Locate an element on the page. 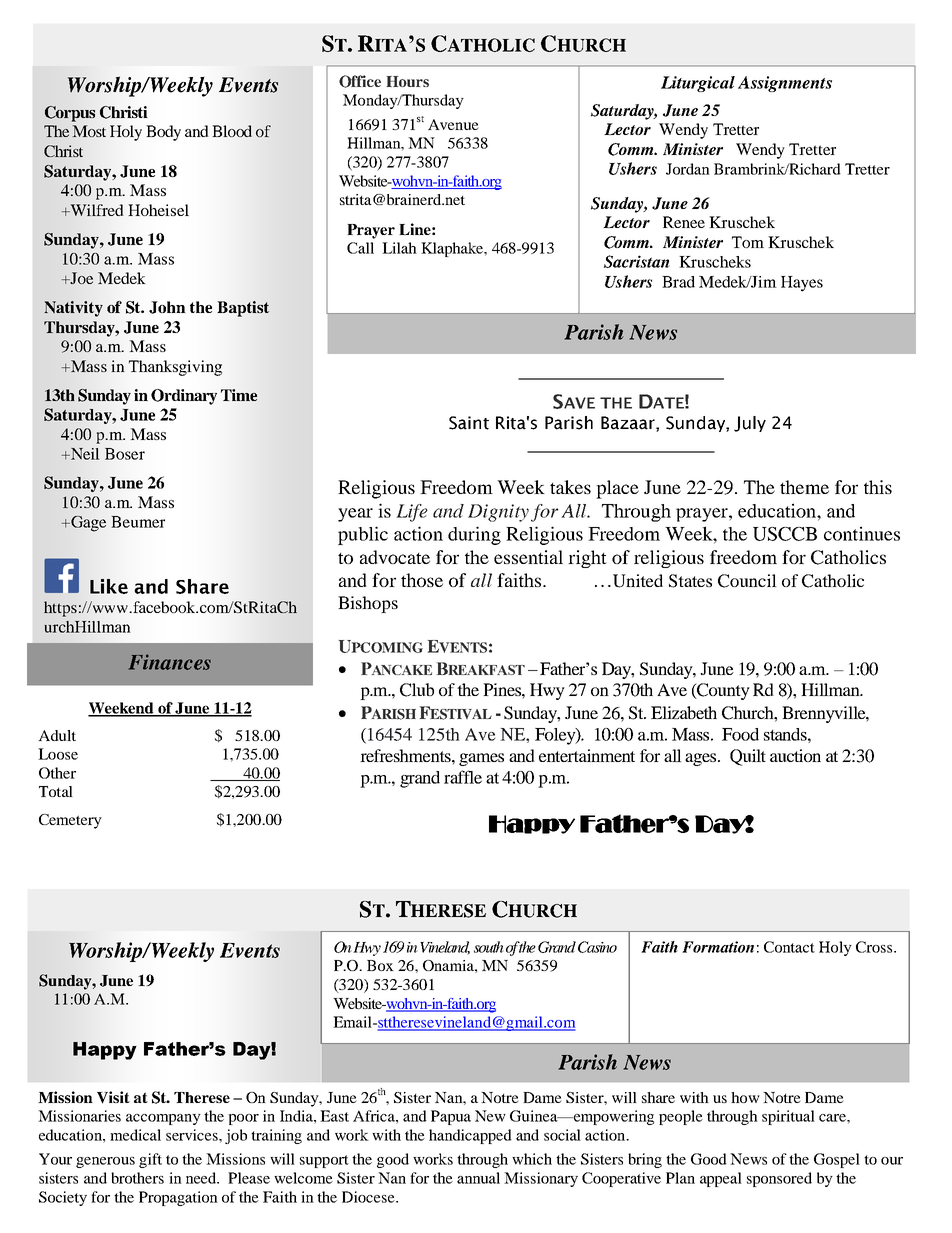 The height and width of the document is (1233, 952). Saint is located at coordinates (469, 423).
